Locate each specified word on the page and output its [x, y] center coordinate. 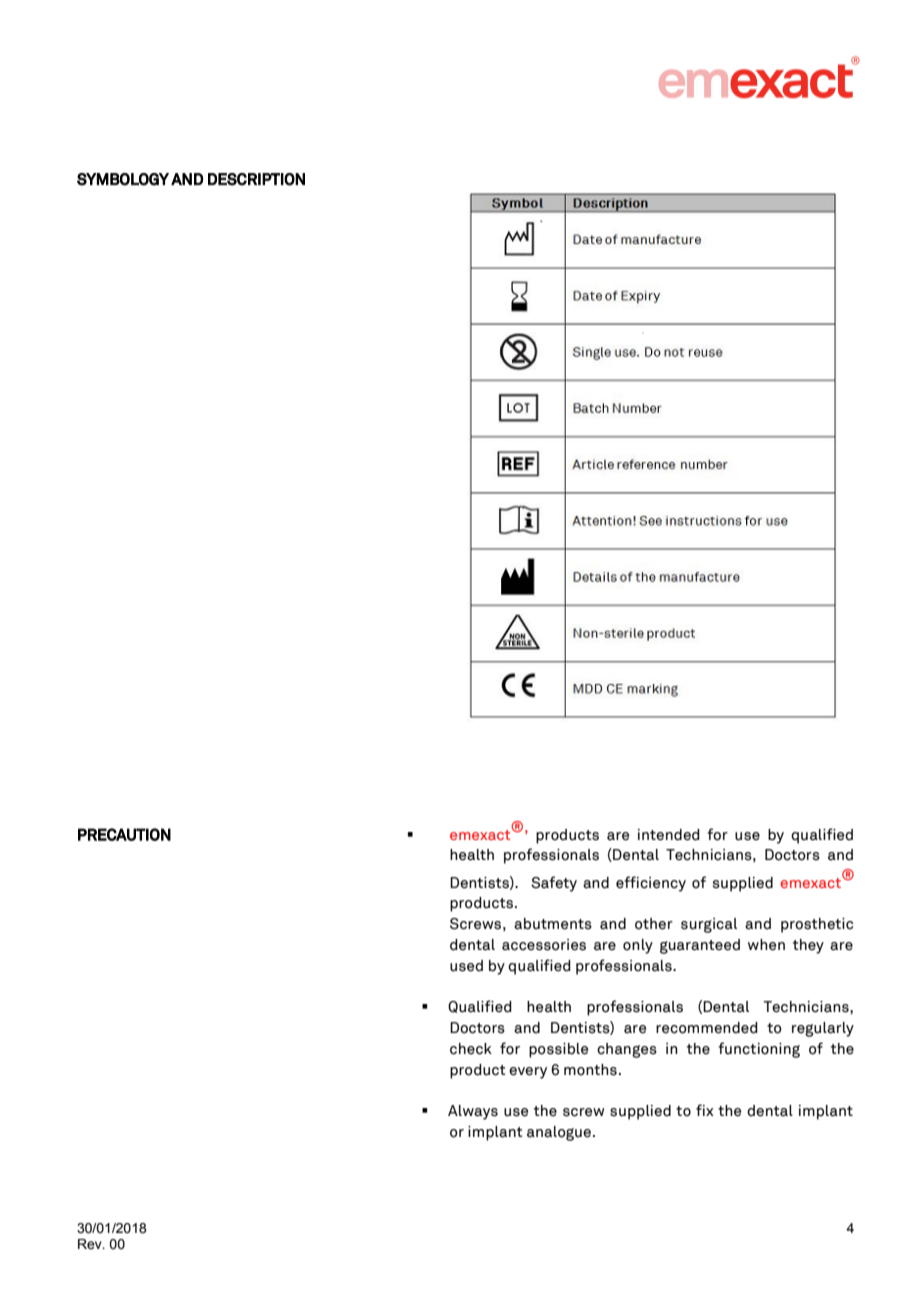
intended [669, 835]
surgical [709, 925]
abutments [553, 924]
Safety [554, 884]
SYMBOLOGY [123, 179]
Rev [91, 1244]
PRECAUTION [124, 834]
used [466, 966]
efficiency [651, 884]
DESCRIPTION [256, 179]
